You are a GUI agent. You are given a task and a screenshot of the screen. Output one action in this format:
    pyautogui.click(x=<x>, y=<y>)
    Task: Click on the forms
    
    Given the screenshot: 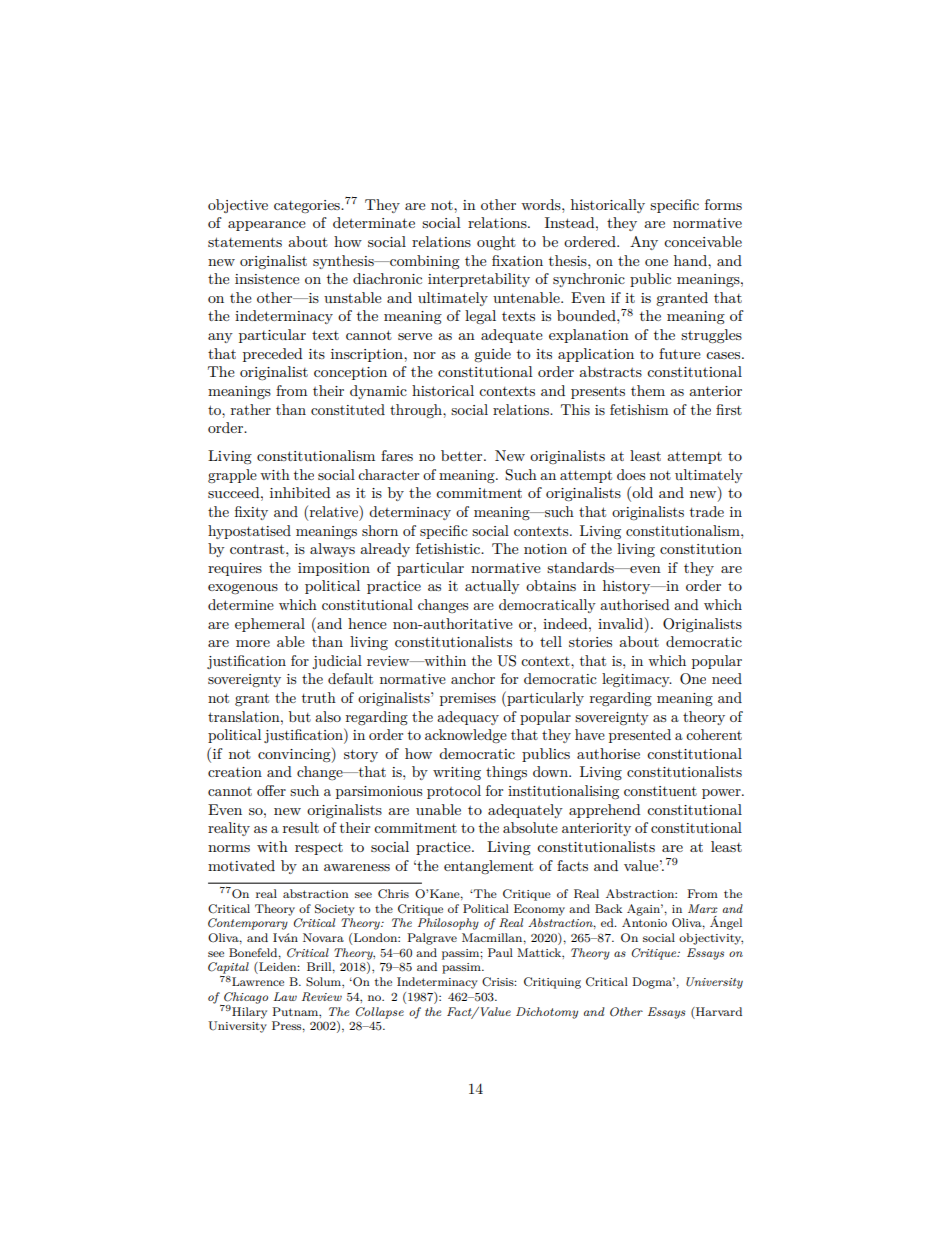 What is the action you would take?
    pyautogui.click(x=723, y=204)
